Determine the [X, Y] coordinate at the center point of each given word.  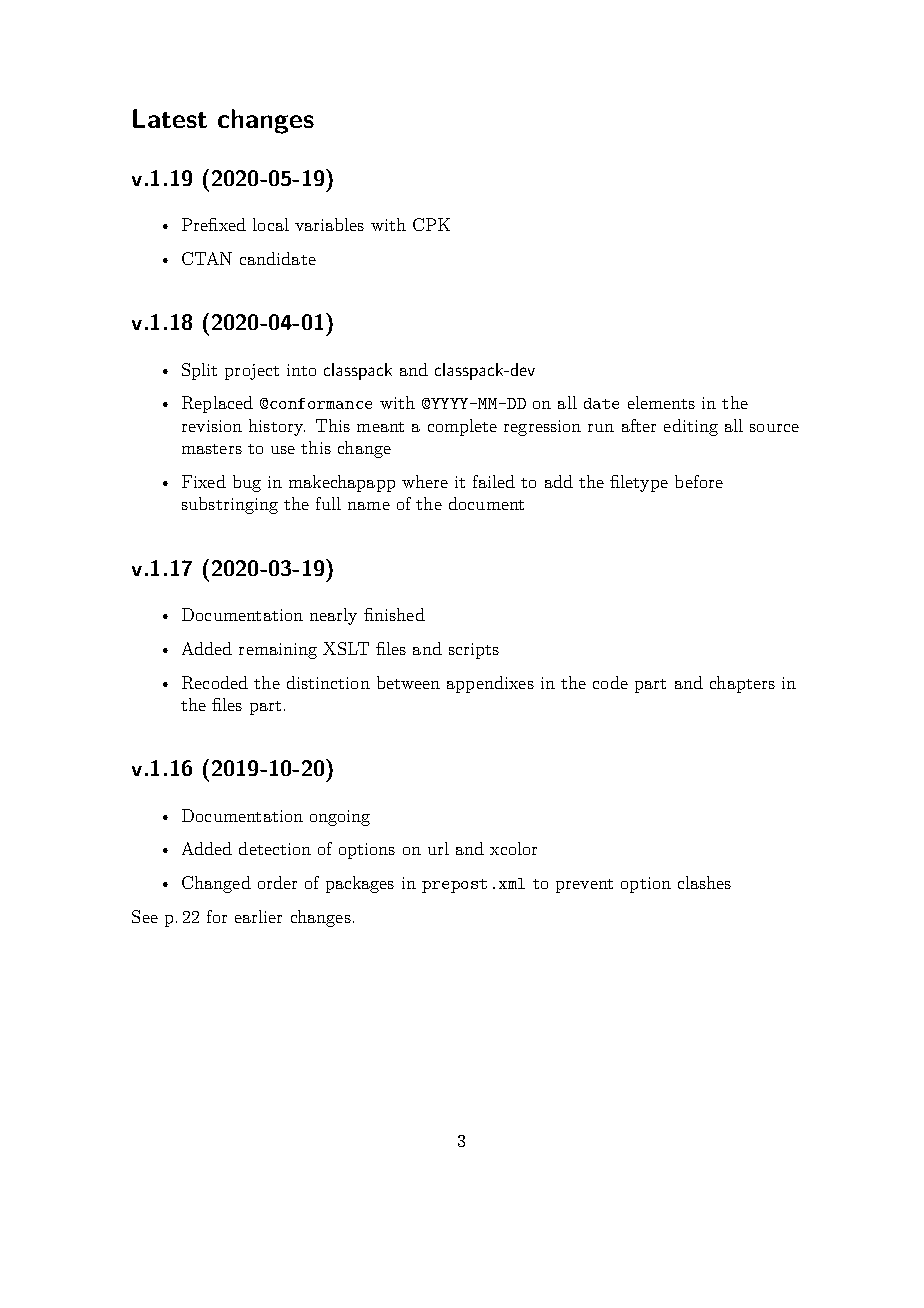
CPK [431, 224]
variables [329, 224]
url [438, 848]
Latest [170, 118]
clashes [704, 882]
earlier [258, 916]
